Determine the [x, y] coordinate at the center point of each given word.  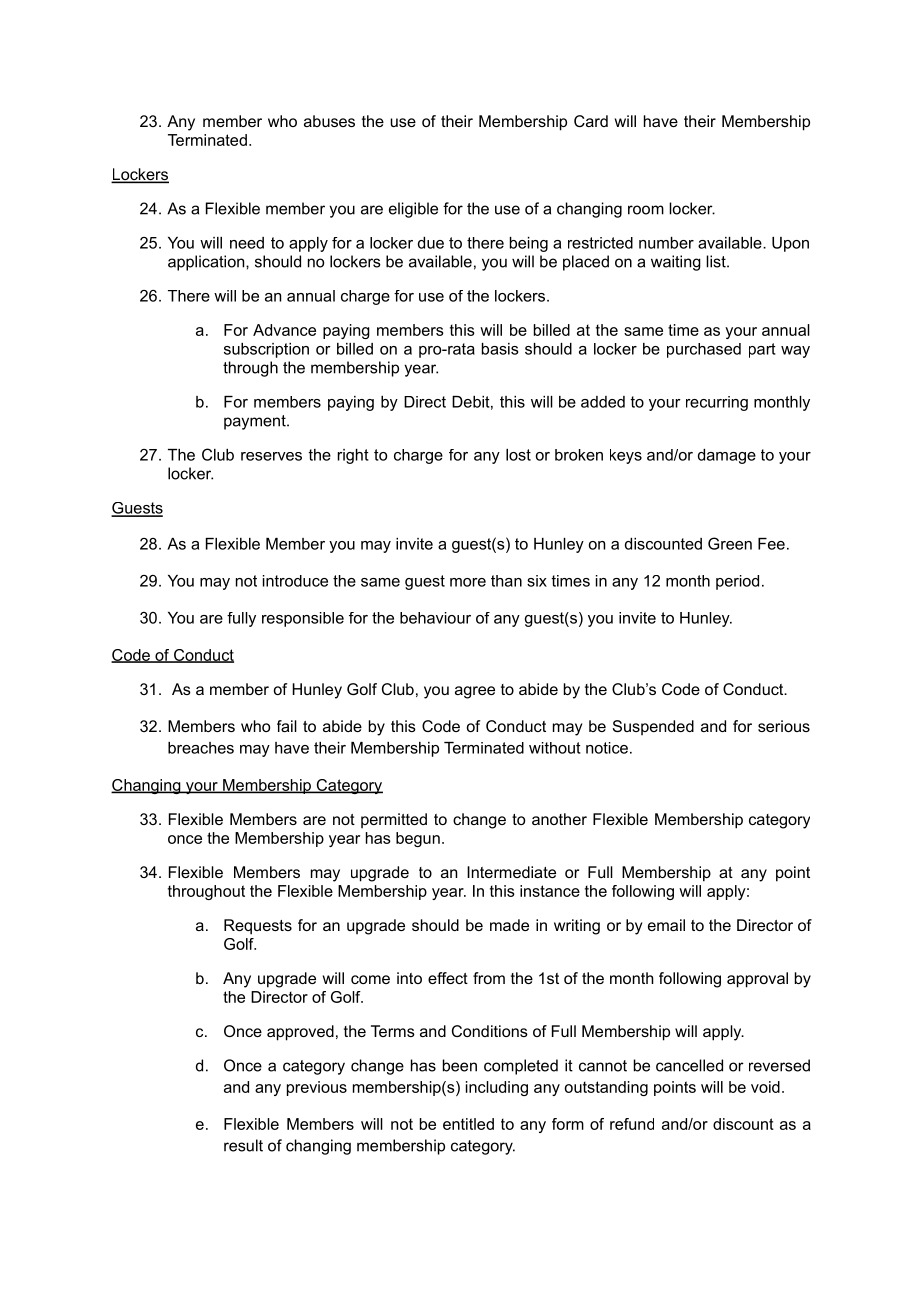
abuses [329, 121]
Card [591, 121]
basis [500, 349]
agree [475, 692]
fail [287, 726]
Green [730, 543]
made [509, 925]
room [646, 210]
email [666, 925]
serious [784, 726]
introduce [295, 581]
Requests [258, 927]
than [506, 581]
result [243, 1145]
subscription [266, 350]
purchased [704, 350]
